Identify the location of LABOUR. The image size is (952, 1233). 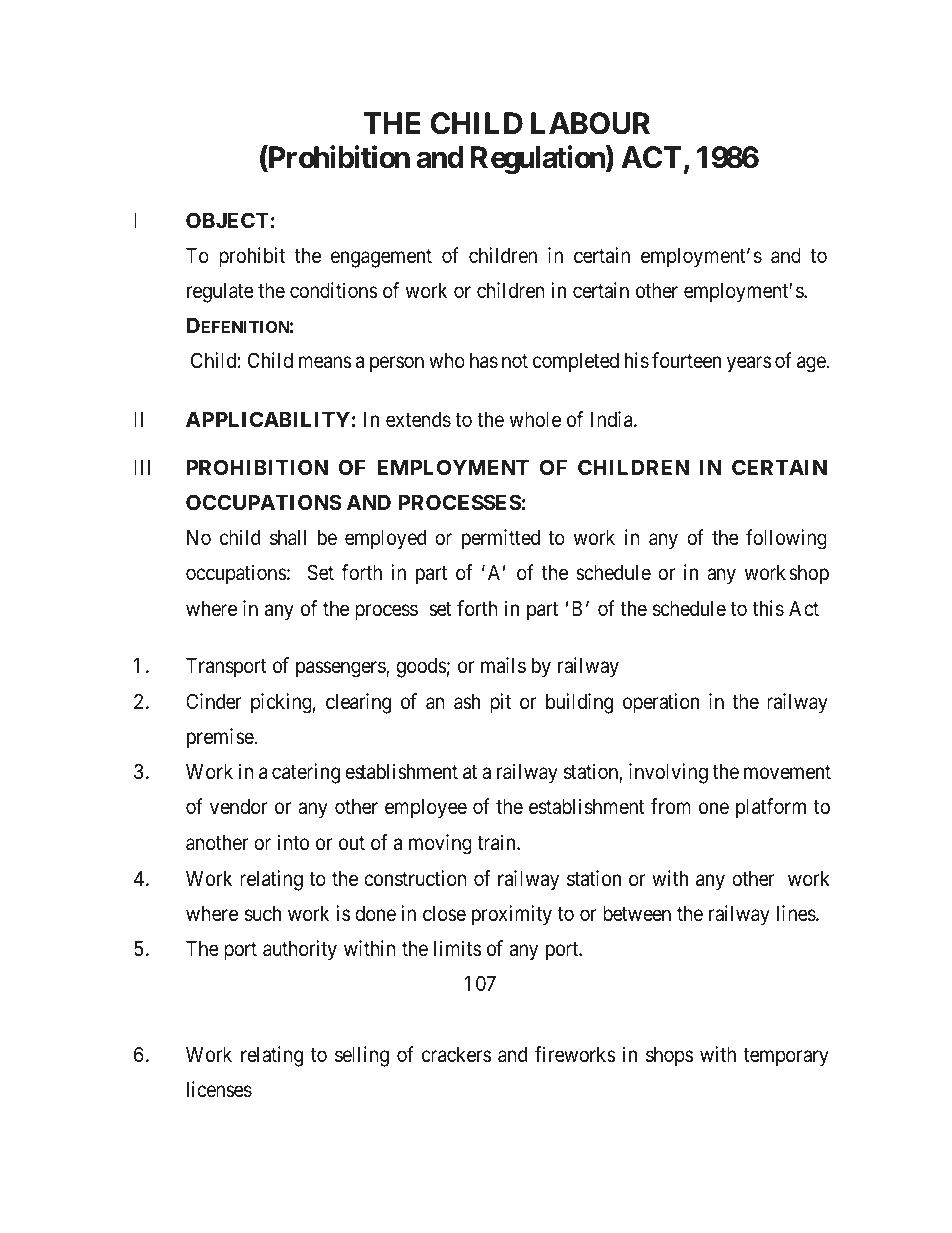
(590, 123).
